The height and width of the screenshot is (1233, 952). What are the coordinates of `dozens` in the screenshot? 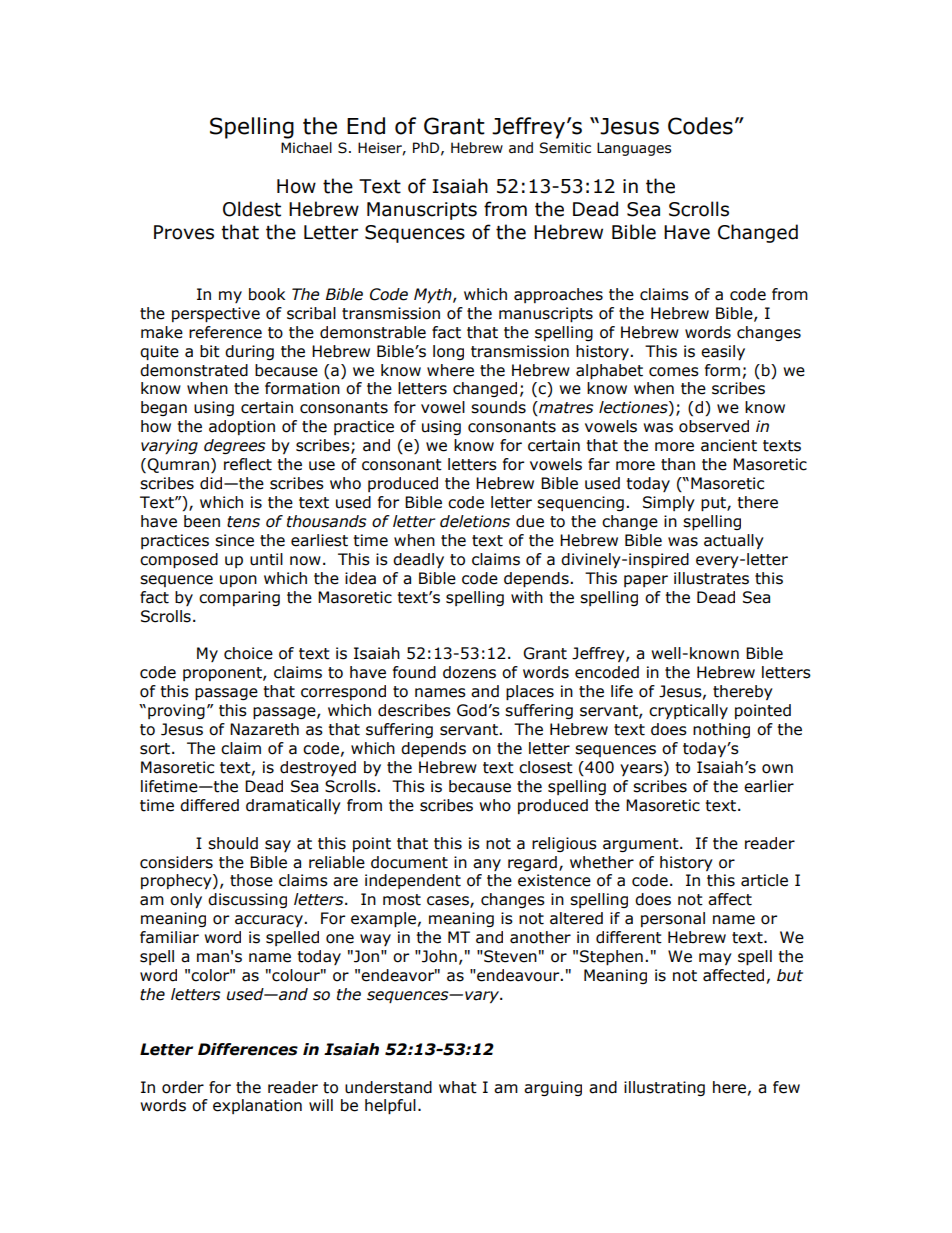 It's located at (469, 672).
